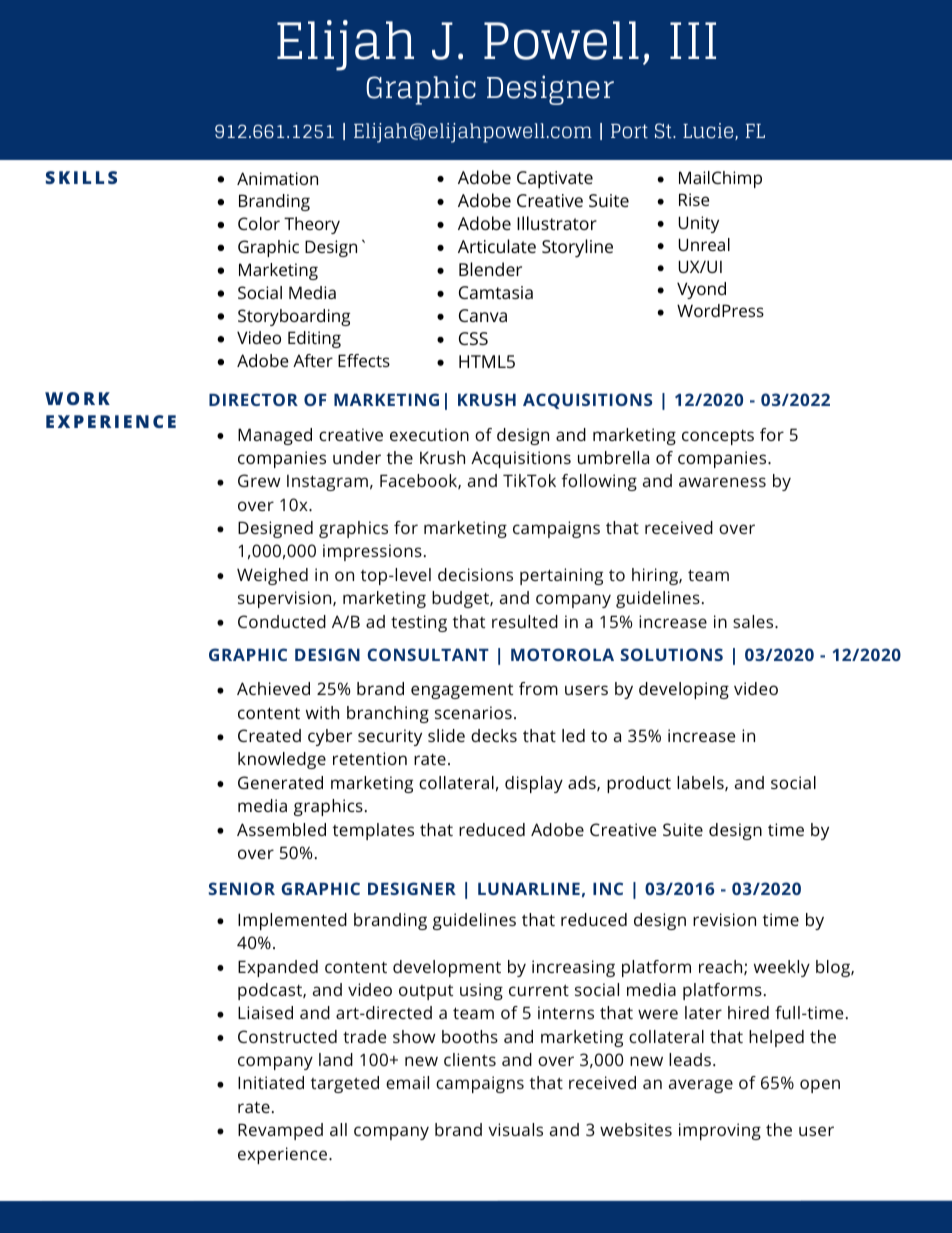 This screenshot has width=952, height=1233. What do you see at coordinates (242, 888) in the screenshot?
I see `SENIOR` at bounding box center [242, 888].
